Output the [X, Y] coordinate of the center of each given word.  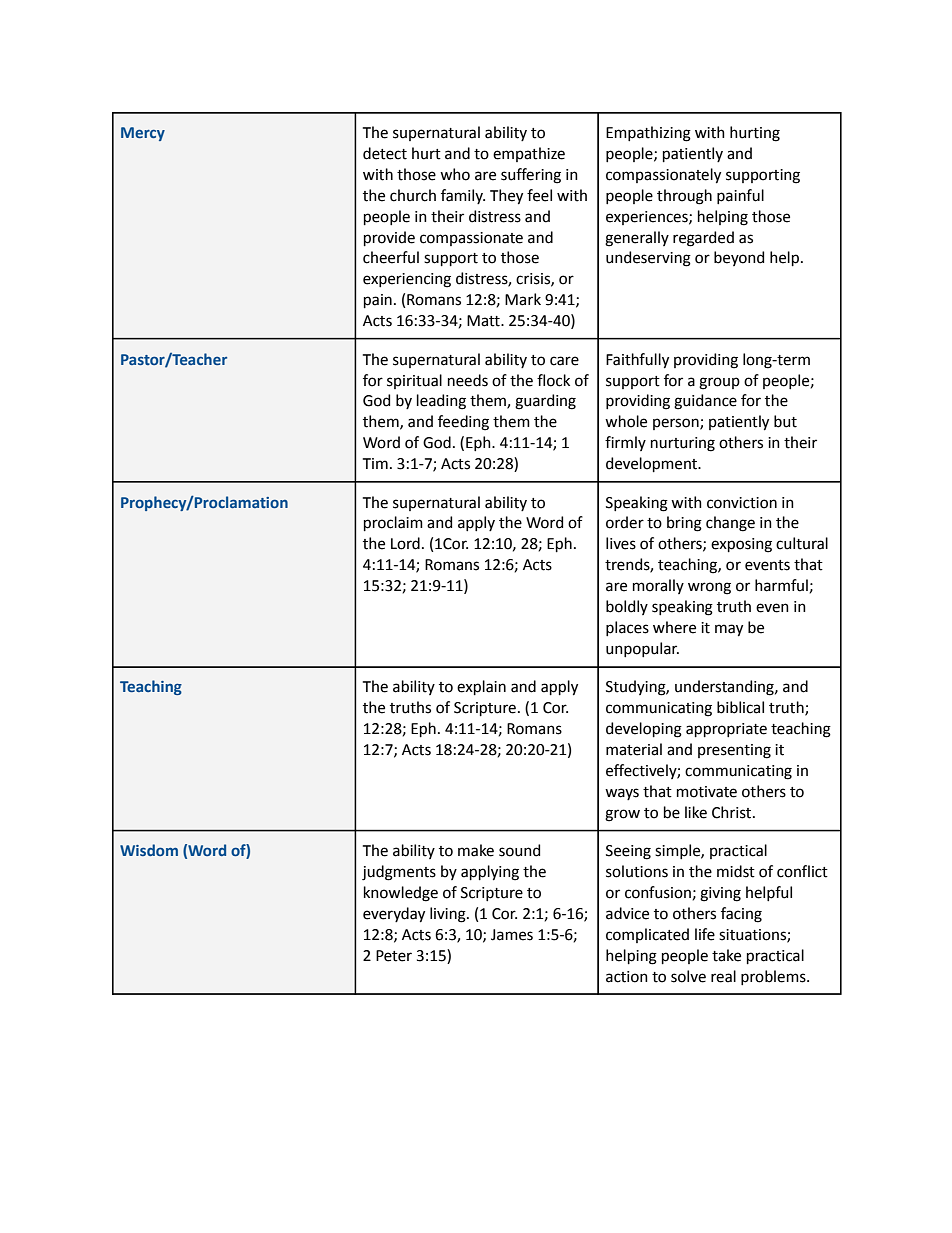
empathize [529, 154]
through [684, 197]
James [512, 935]
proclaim [393, 523]
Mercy [143, 134]
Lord [405, 543]
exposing [741, 545]
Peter [394, 956]
